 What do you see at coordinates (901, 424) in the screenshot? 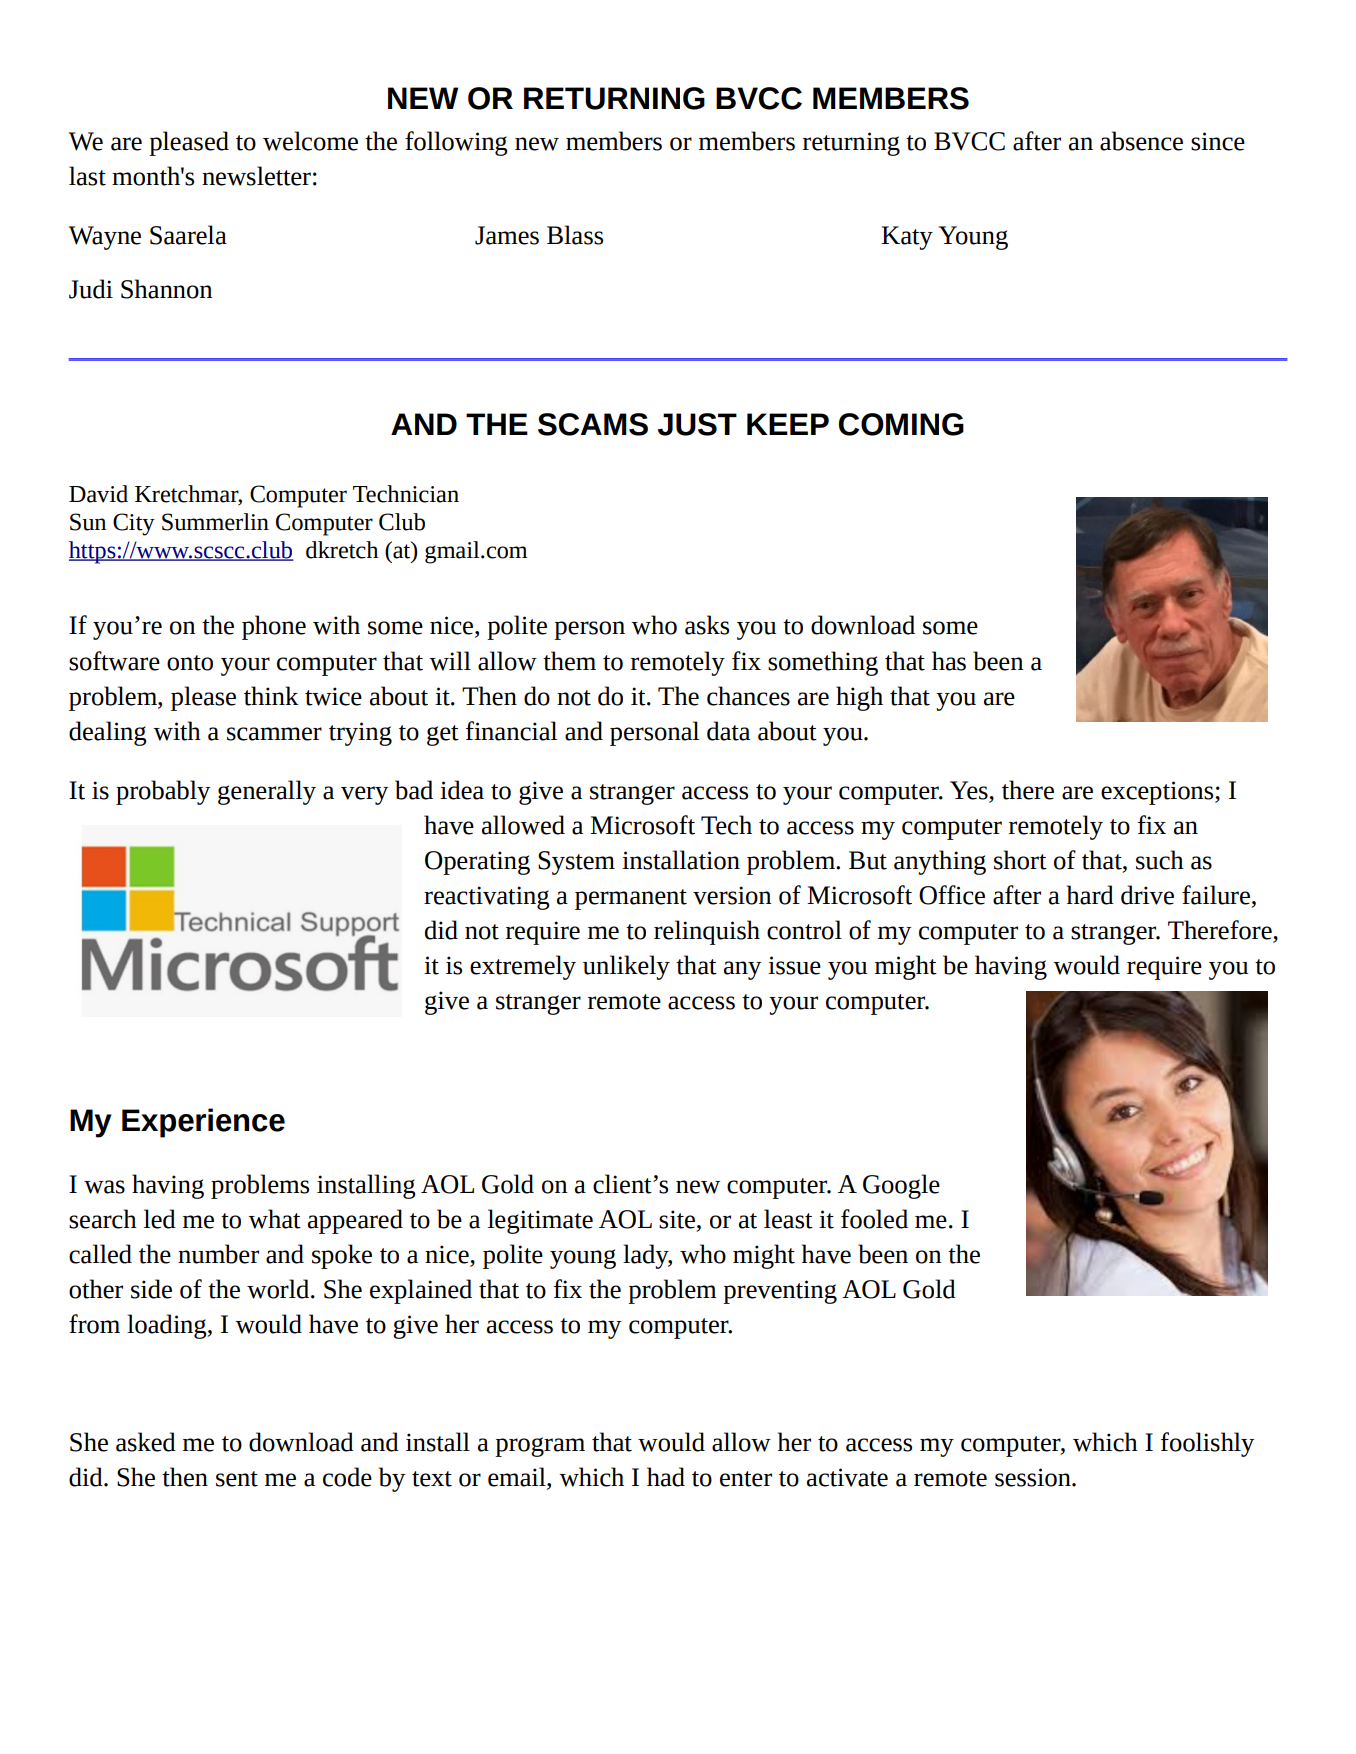
I see `COMING` at bounding box center [901, 424].
